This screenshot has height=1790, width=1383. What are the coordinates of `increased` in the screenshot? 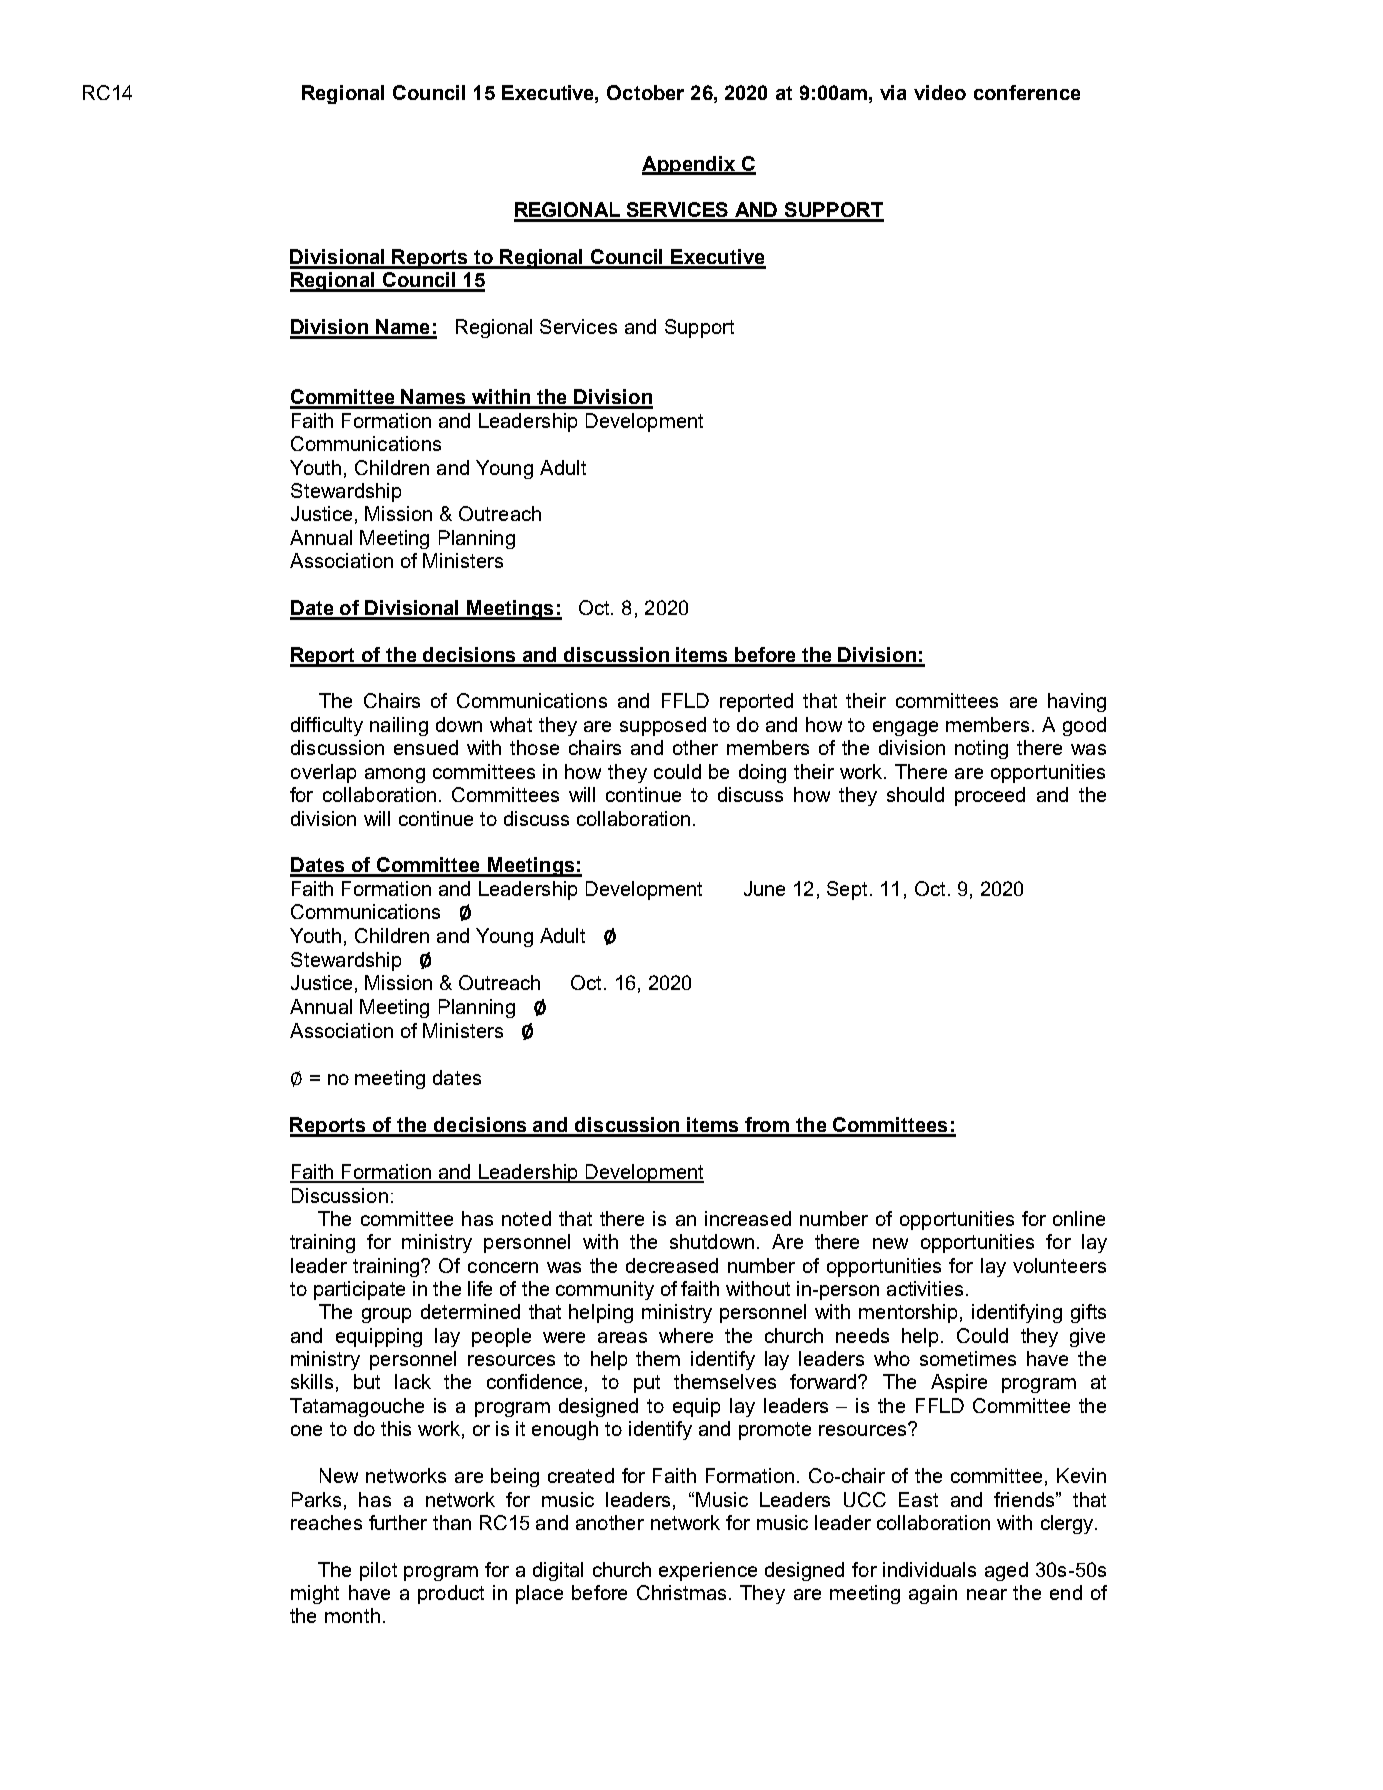 It's located at (748, 1218).
